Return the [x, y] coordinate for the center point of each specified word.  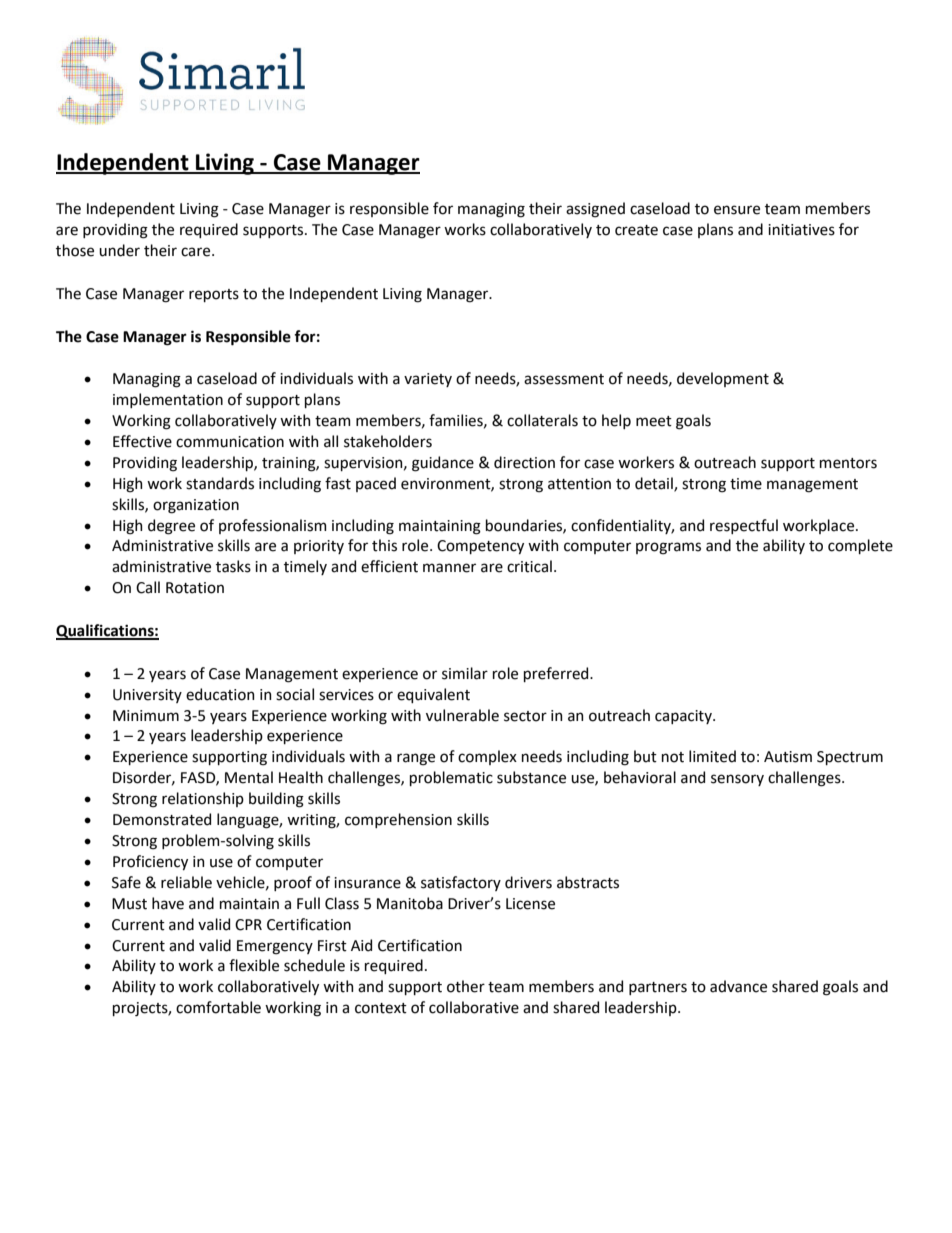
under [119, 250]
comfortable [218, 1007]
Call [148, 587]
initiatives [801, 230]
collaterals [542, 420]
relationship [203, 799]
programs [668, 548]
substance [531, 777]
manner [449, 568]
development [723, 379]
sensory [737, 780]
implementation [168, 400]
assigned [595, 210]
